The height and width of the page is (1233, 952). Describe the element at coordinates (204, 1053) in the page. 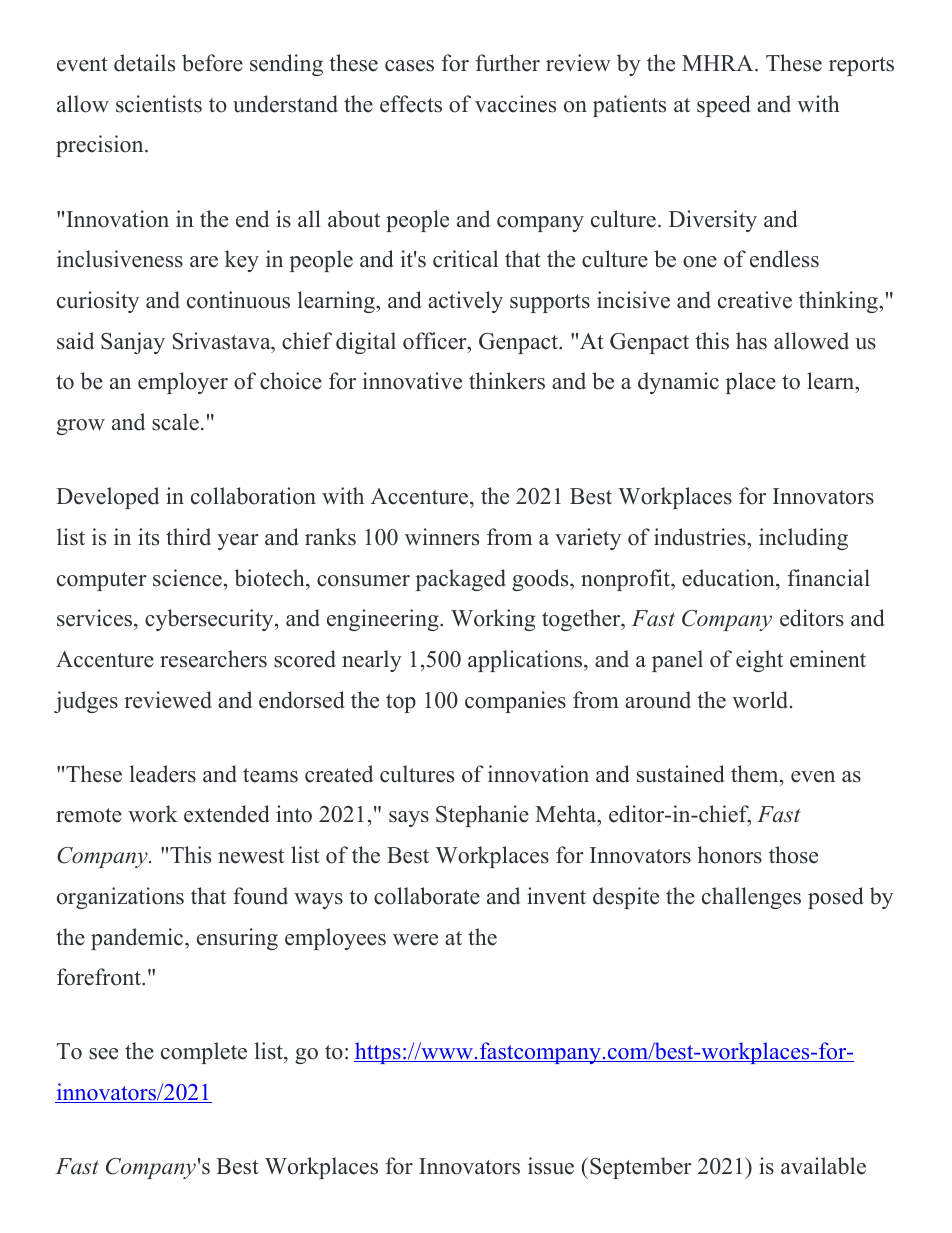

I see `complete` at that location.
